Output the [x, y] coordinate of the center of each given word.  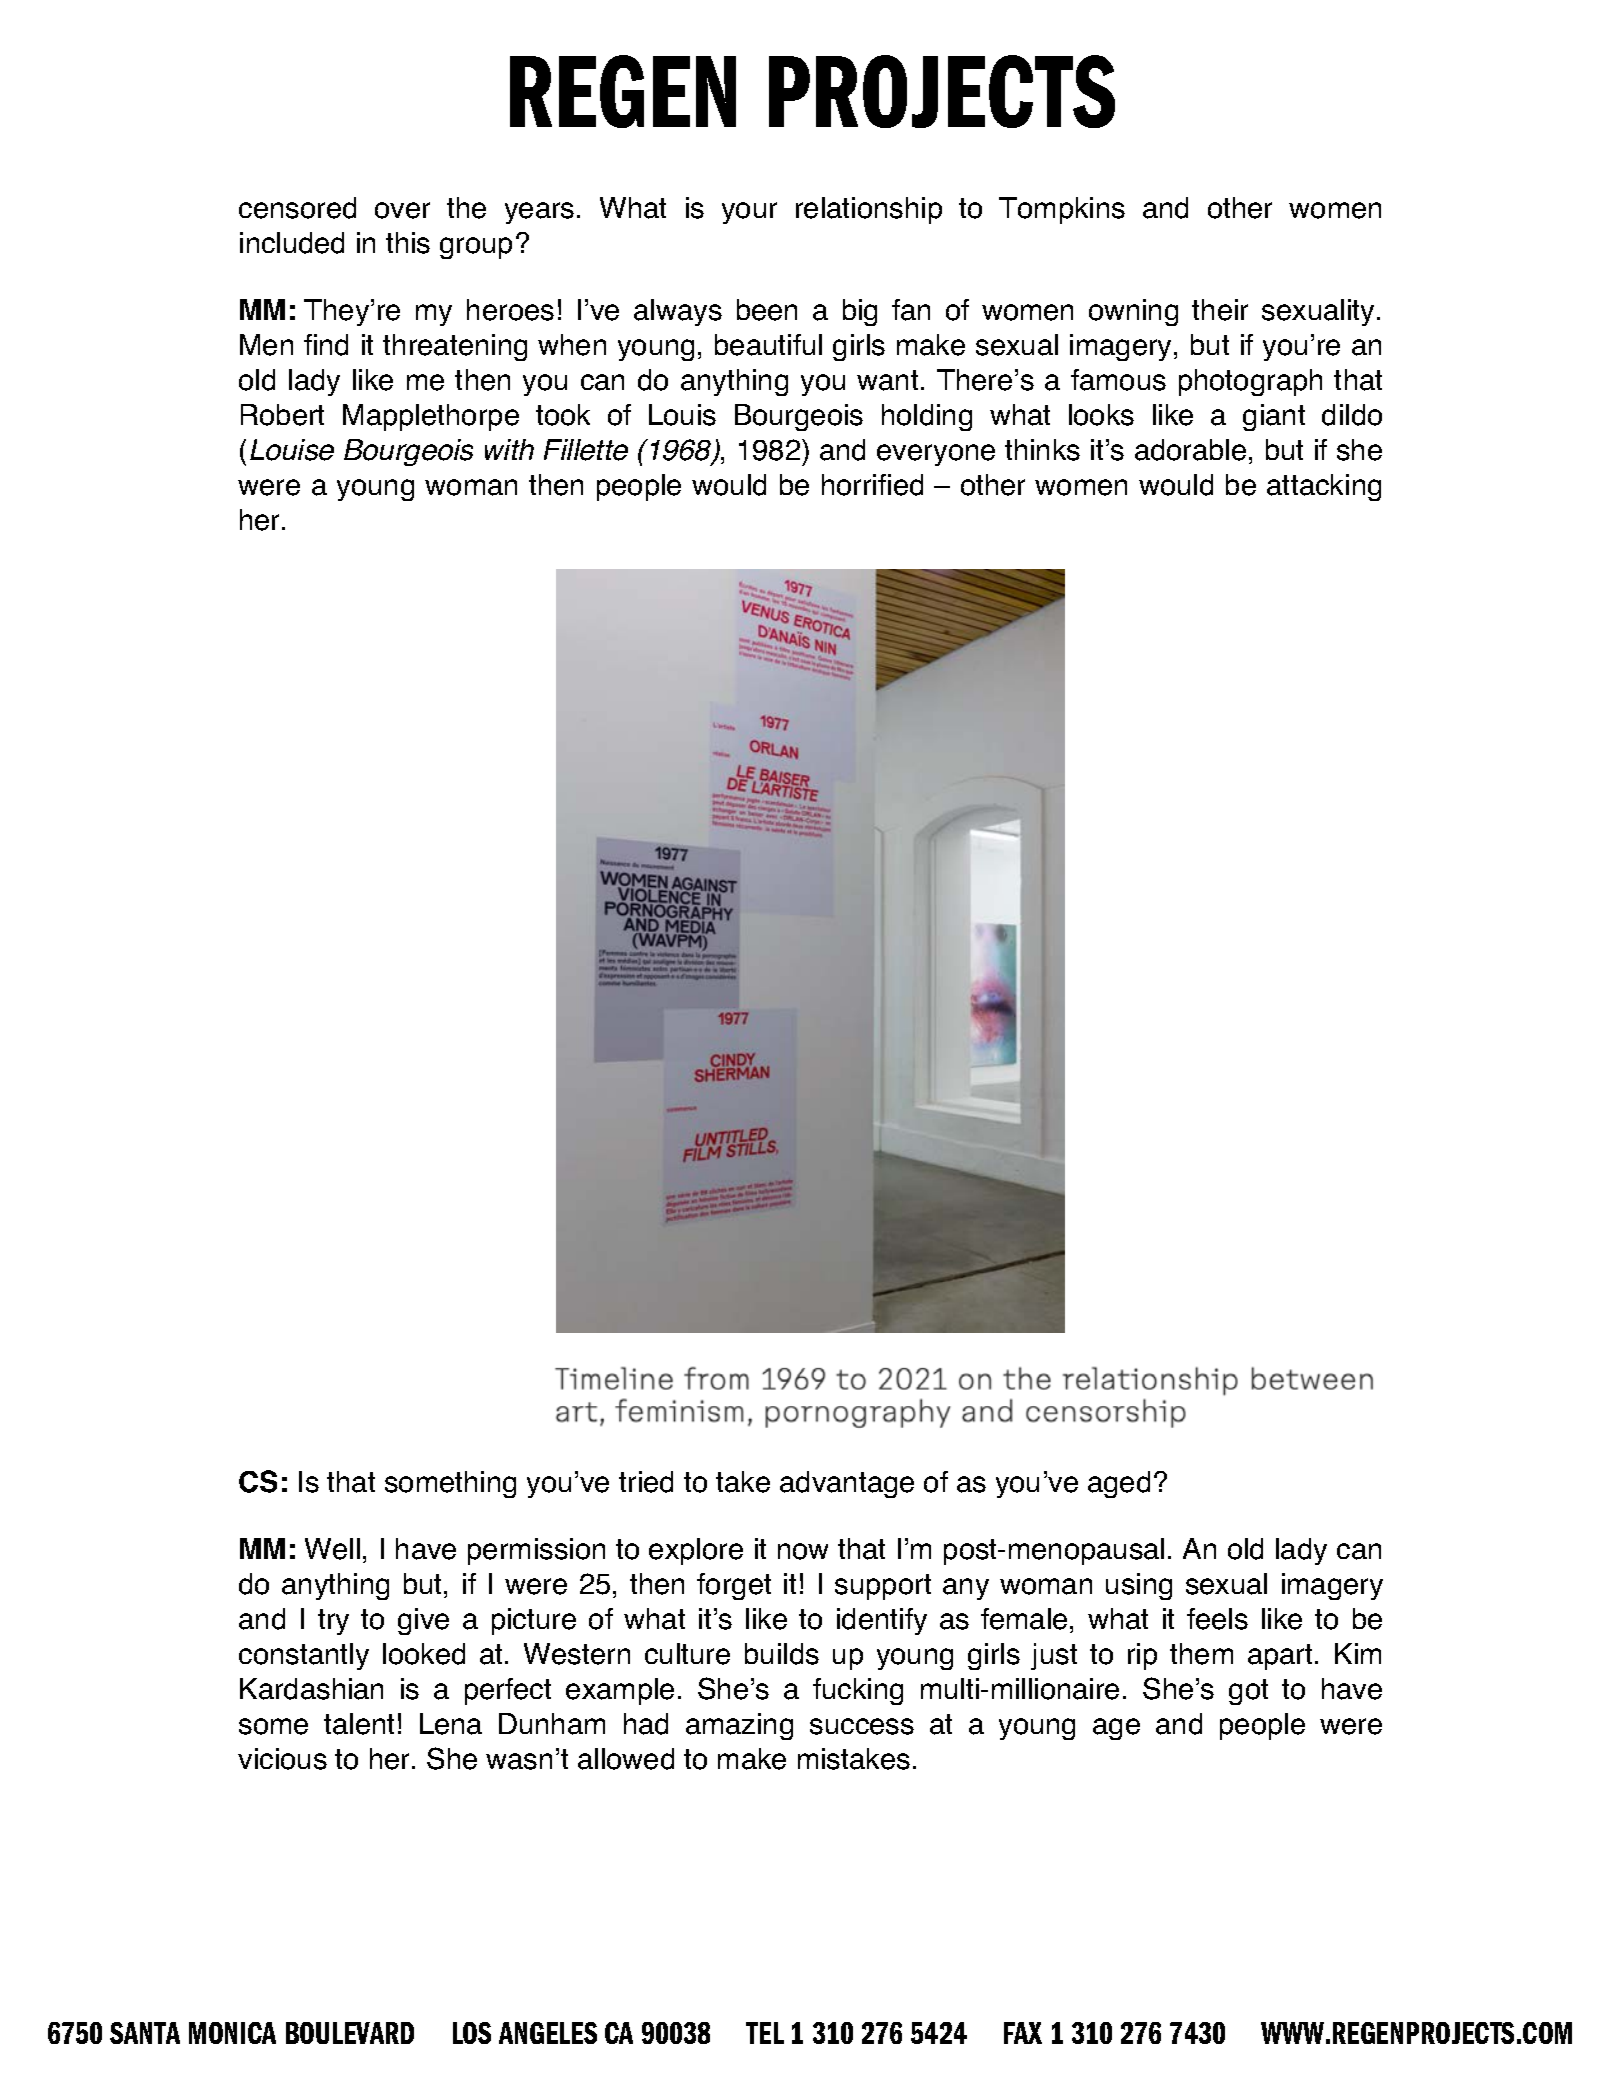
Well [332, 1549]
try [333, 1622]
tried [646, 1482]
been [767, 310]
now [803, 1551]
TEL [765, 2033]
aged [1119, 1484]
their [1220, 310]
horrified [872, 485]
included [292, 243]
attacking [1324, 487]
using [1139, 1586]
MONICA [232, 2033]
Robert [282, 415]
